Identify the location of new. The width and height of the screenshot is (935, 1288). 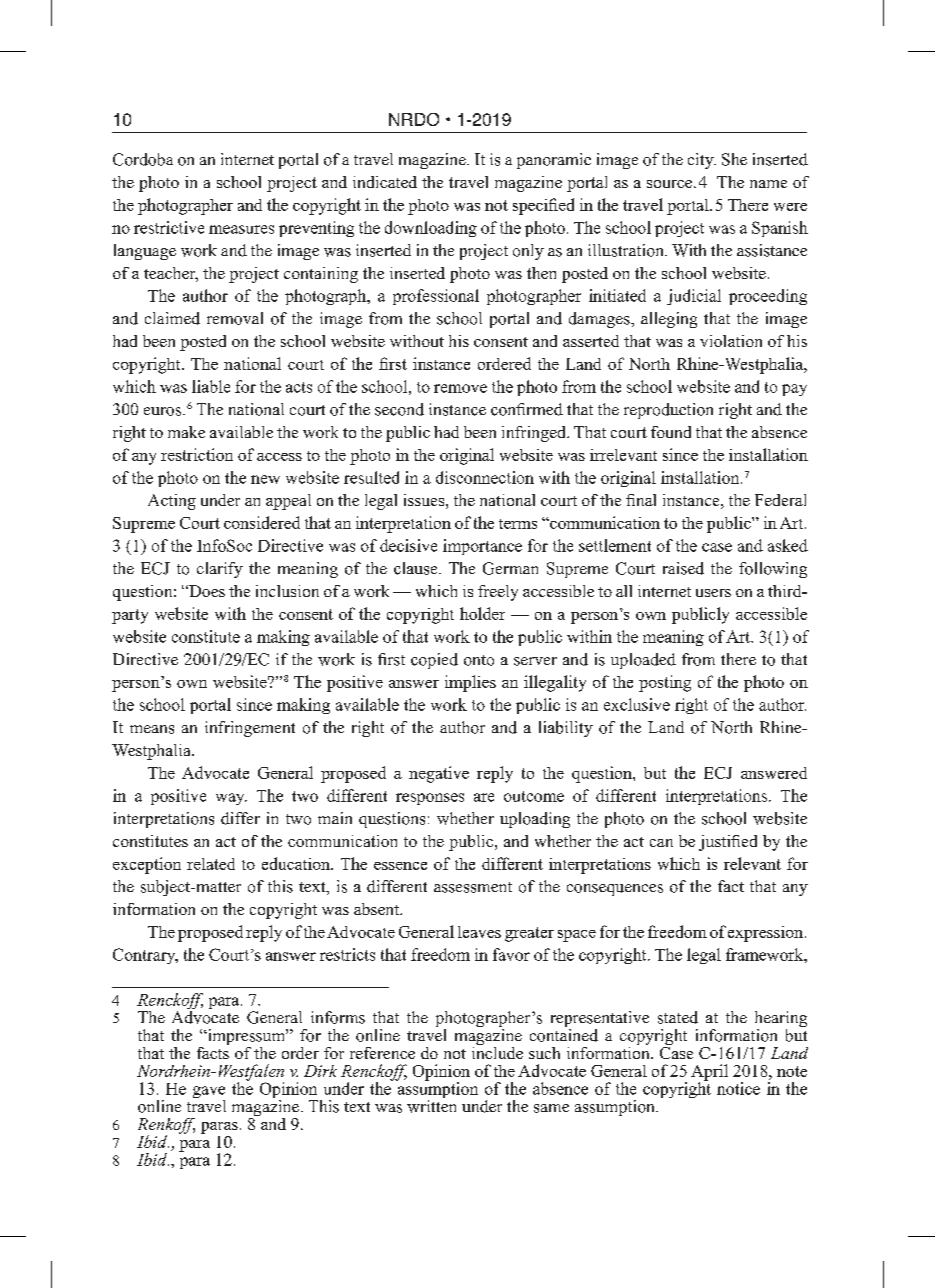
(265, 479).
